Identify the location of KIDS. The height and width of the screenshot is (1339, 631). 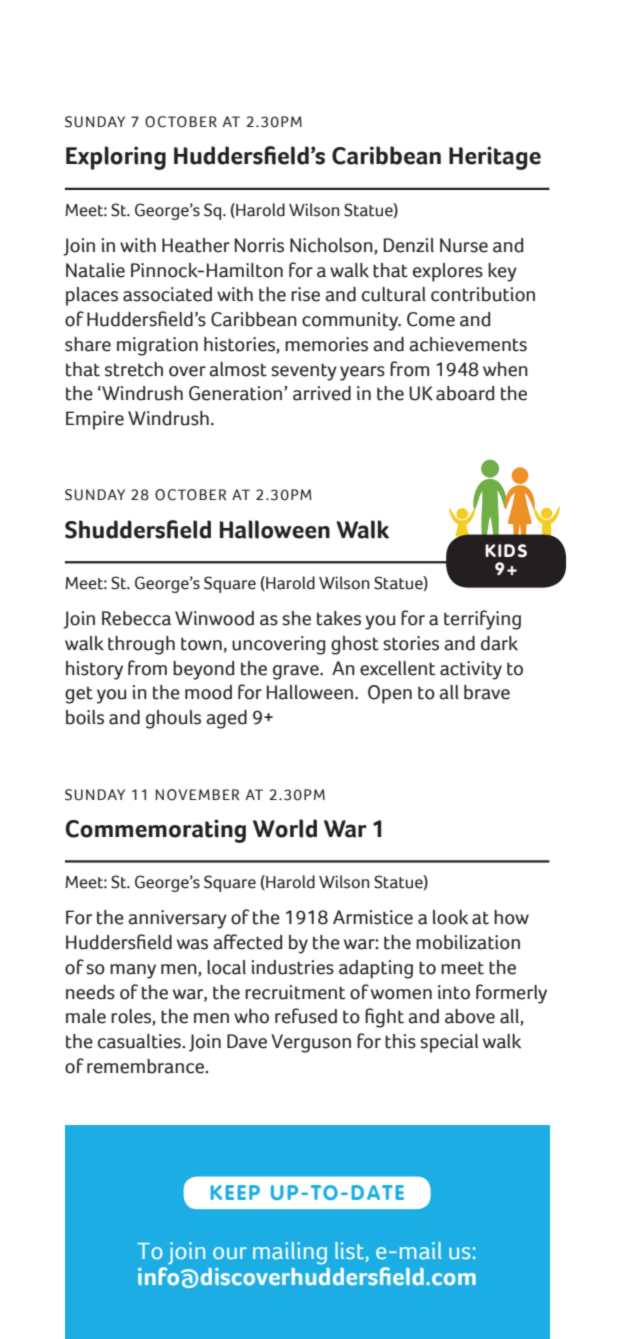
(506, 551).
